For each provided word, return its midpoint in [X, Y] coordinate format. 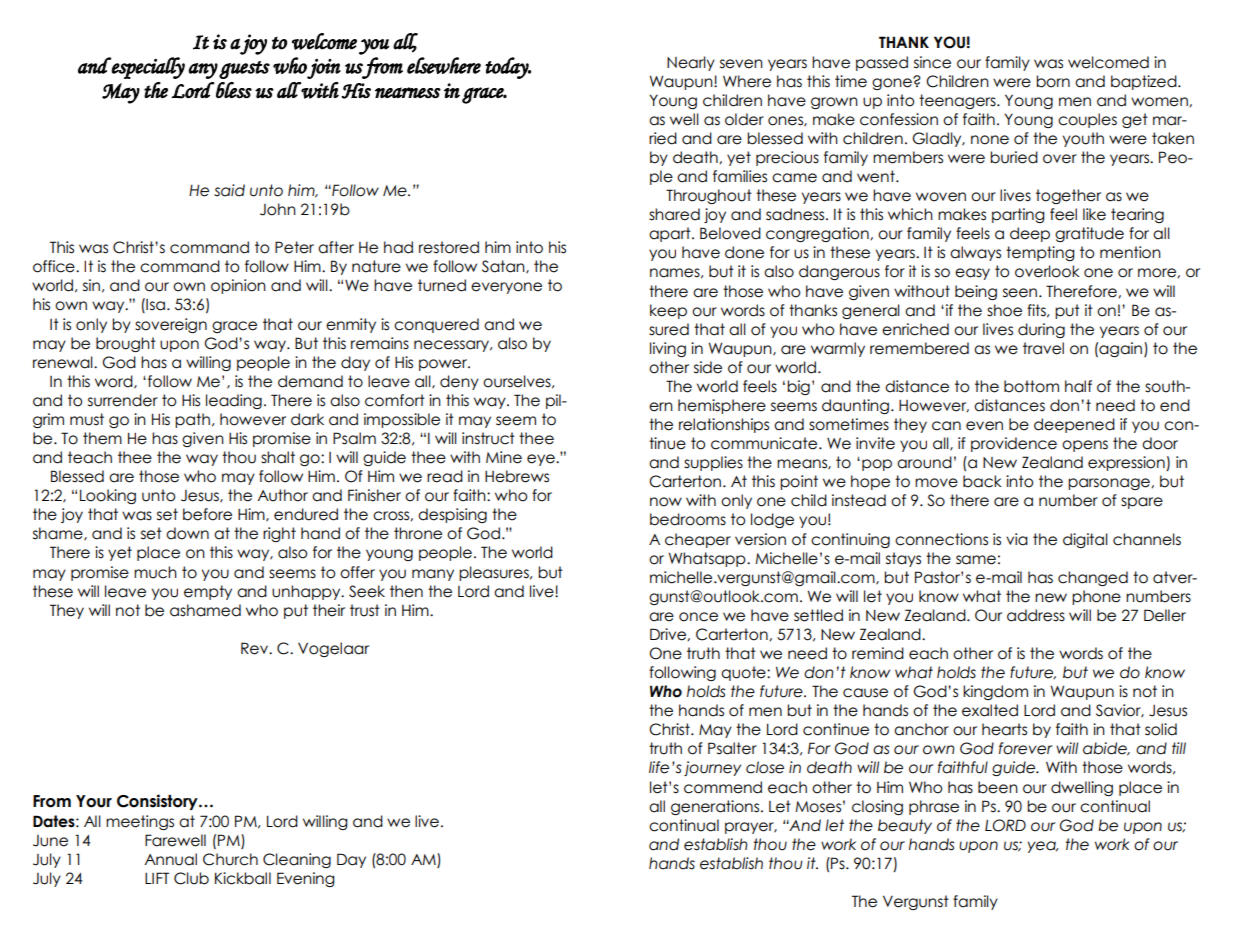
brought [126, 344]
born [1053, 81]
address [1036, 615]
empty [208, 592]
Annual [171, 859]
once [698, 617]
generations [716, 807]
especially [147, 68]
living [668, 349]
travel [1043, 348]
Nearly [691, 63]
